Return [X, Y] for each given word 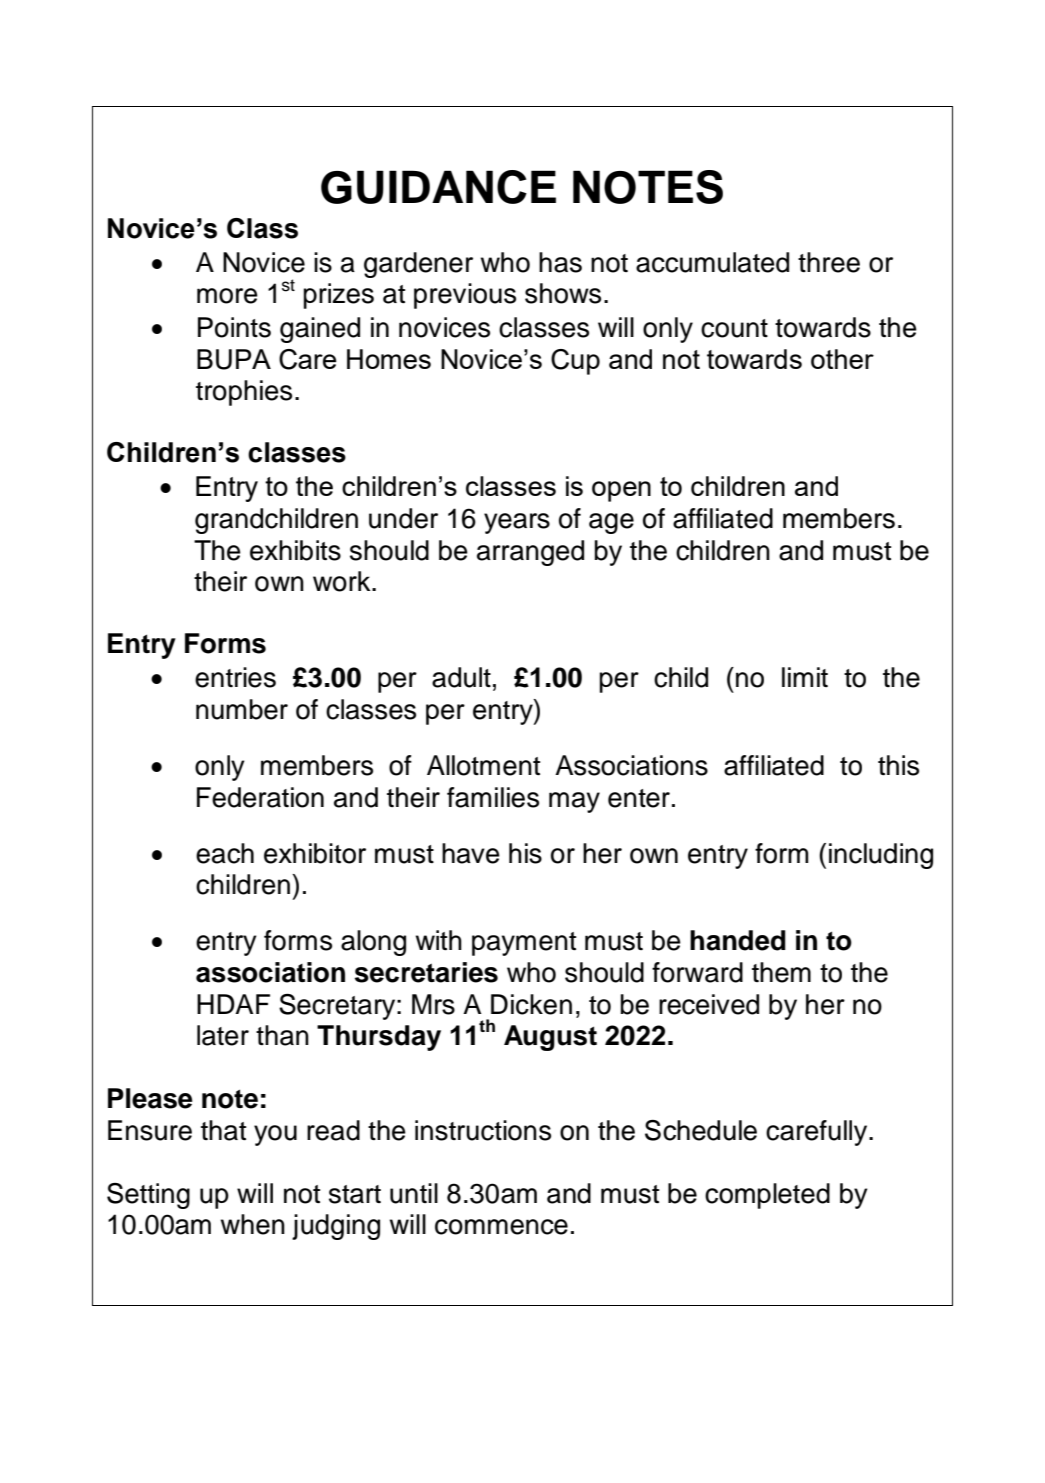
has [560, 262]
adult [461, 677]
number [242, 709]
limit [805, 677]
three [829, 262]
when [253, 1224]
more [227, 296]
